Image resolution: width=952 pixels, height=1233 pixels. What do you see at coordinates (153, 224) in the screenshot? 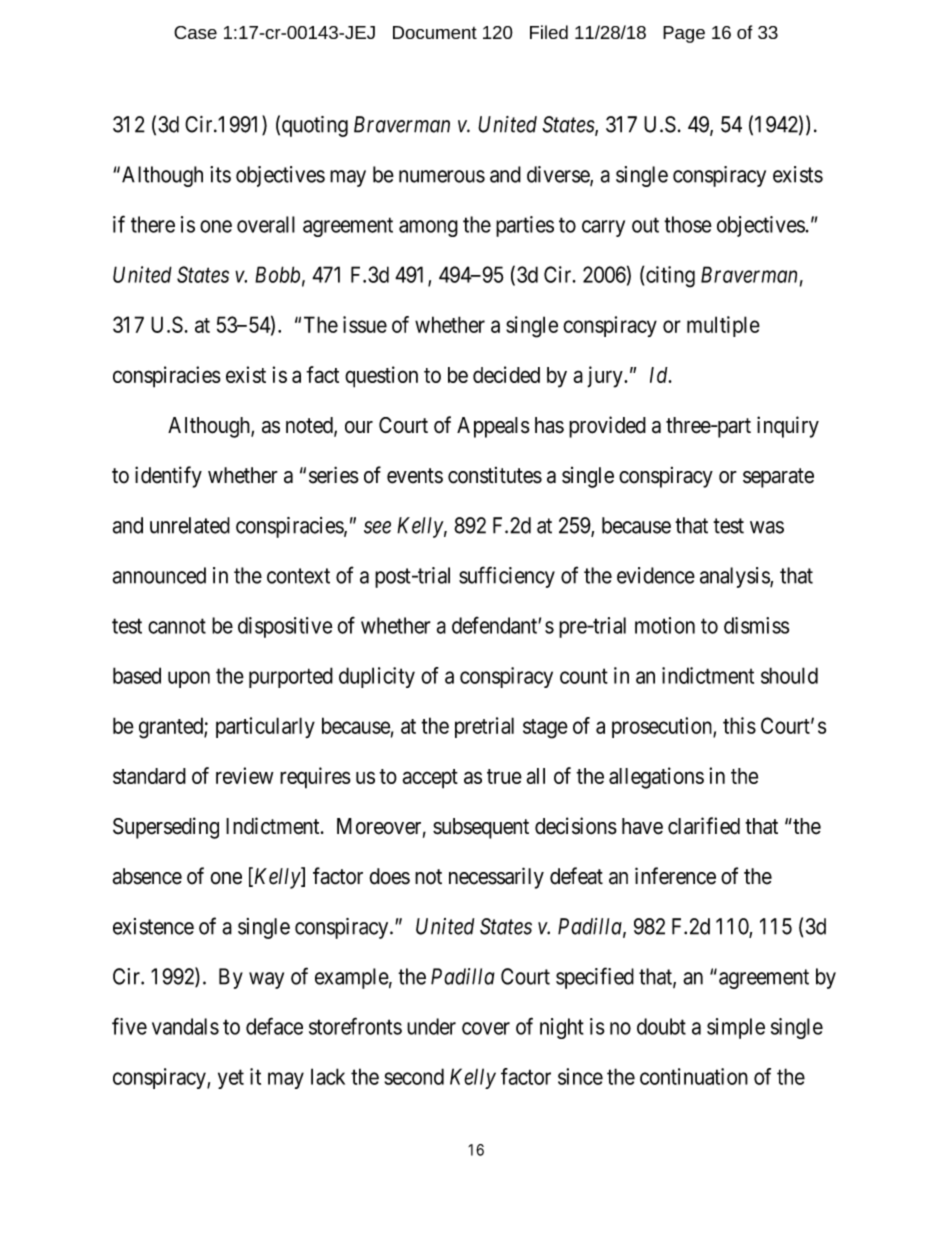
I see `there` at bounding box center [153, 224].
